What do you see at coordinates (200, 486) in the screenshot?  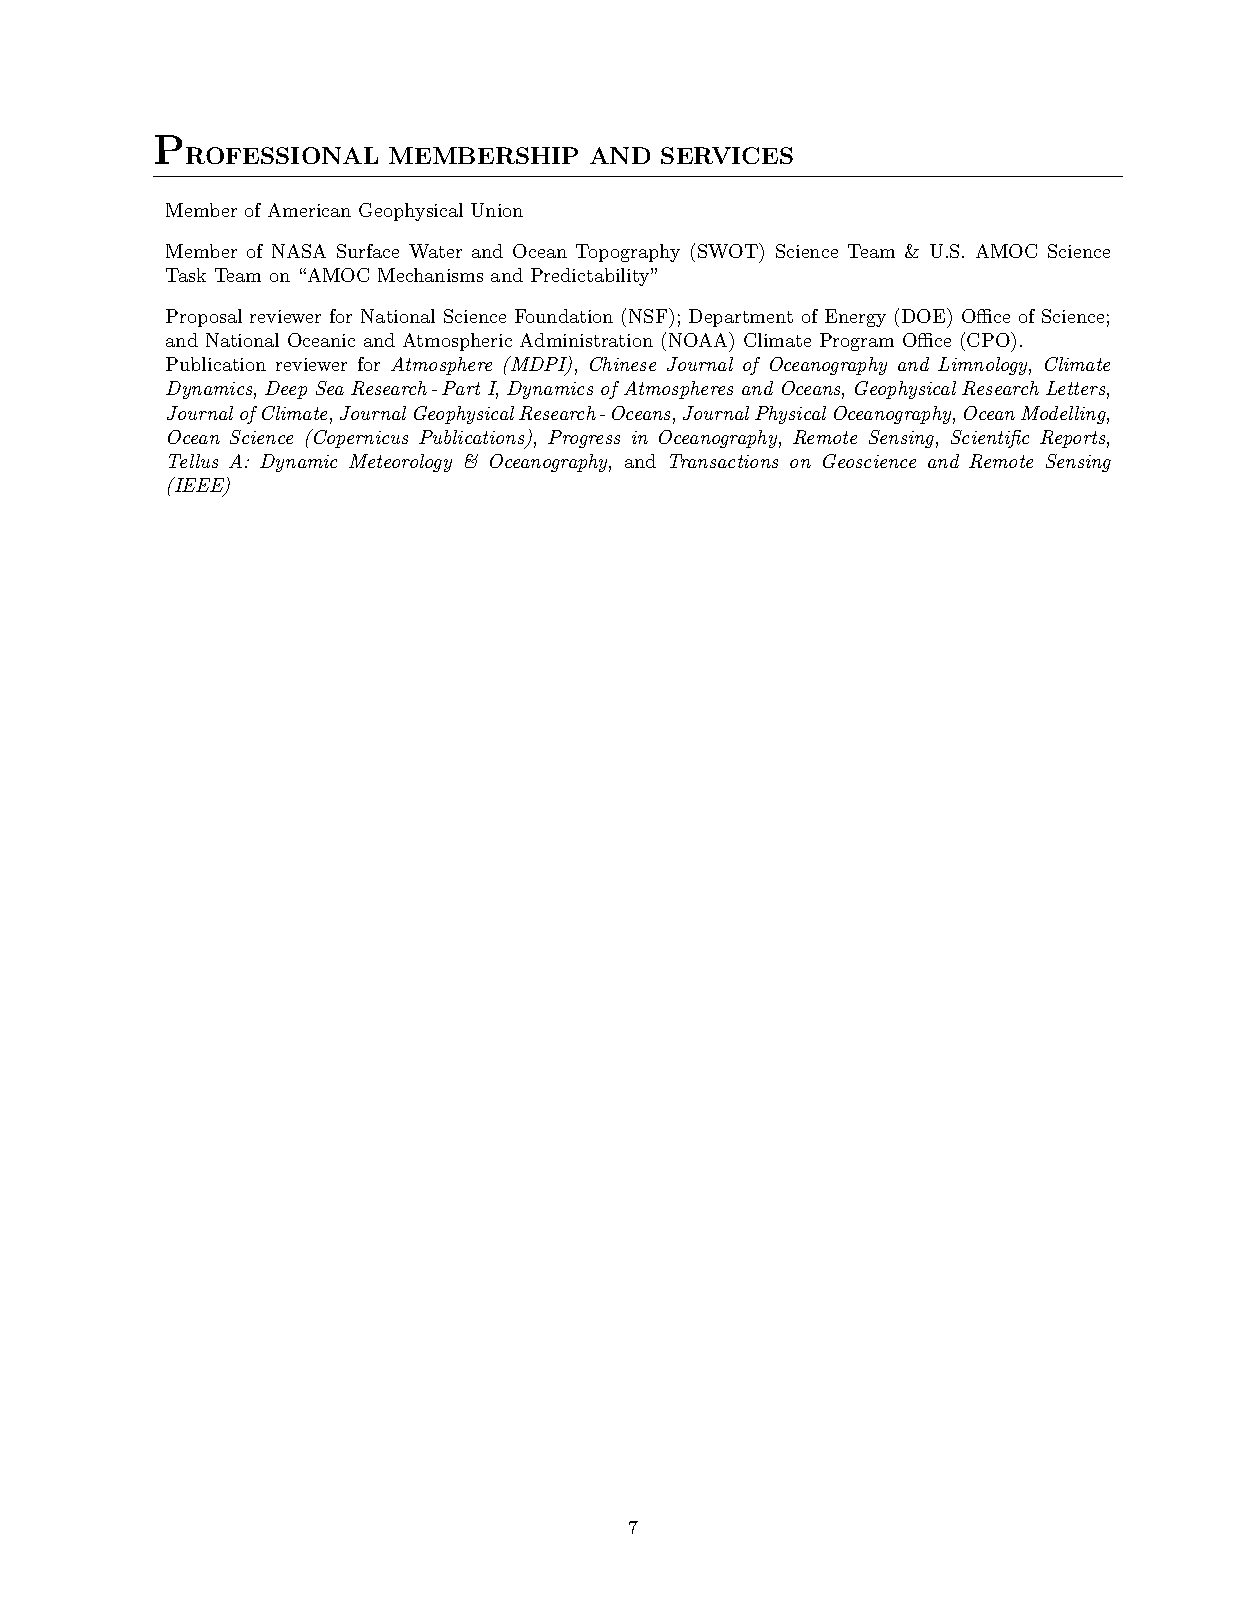 I see `IEEE` at bounding box center [200, 486].
